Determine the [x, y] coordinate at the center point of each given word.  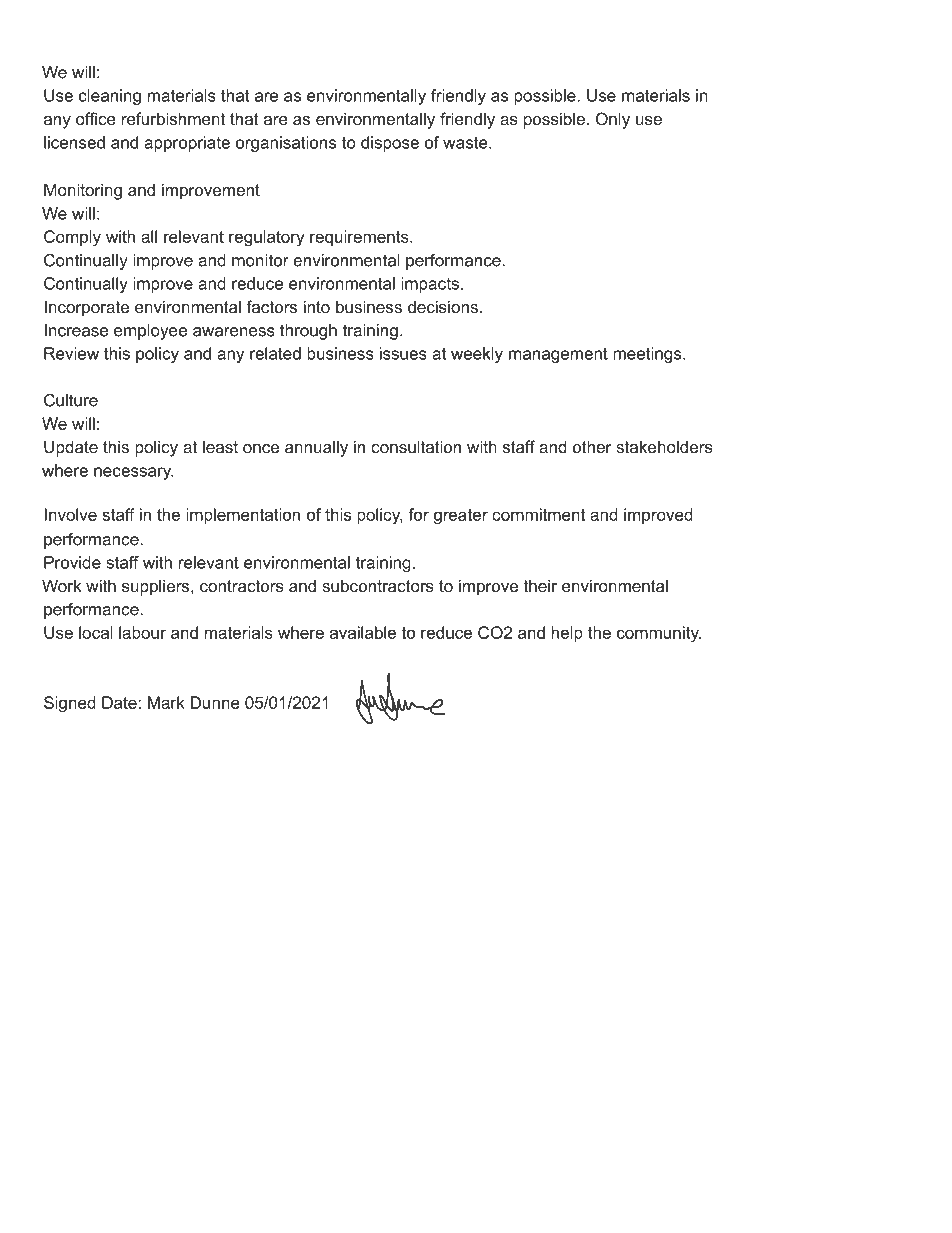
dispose [390, 144]
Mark [166, 702]
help [567, 634]
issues [403, 353]
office [96, 118]
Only [613, 120]
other [592, 446]
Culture [71, 400]
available [363, 632]
